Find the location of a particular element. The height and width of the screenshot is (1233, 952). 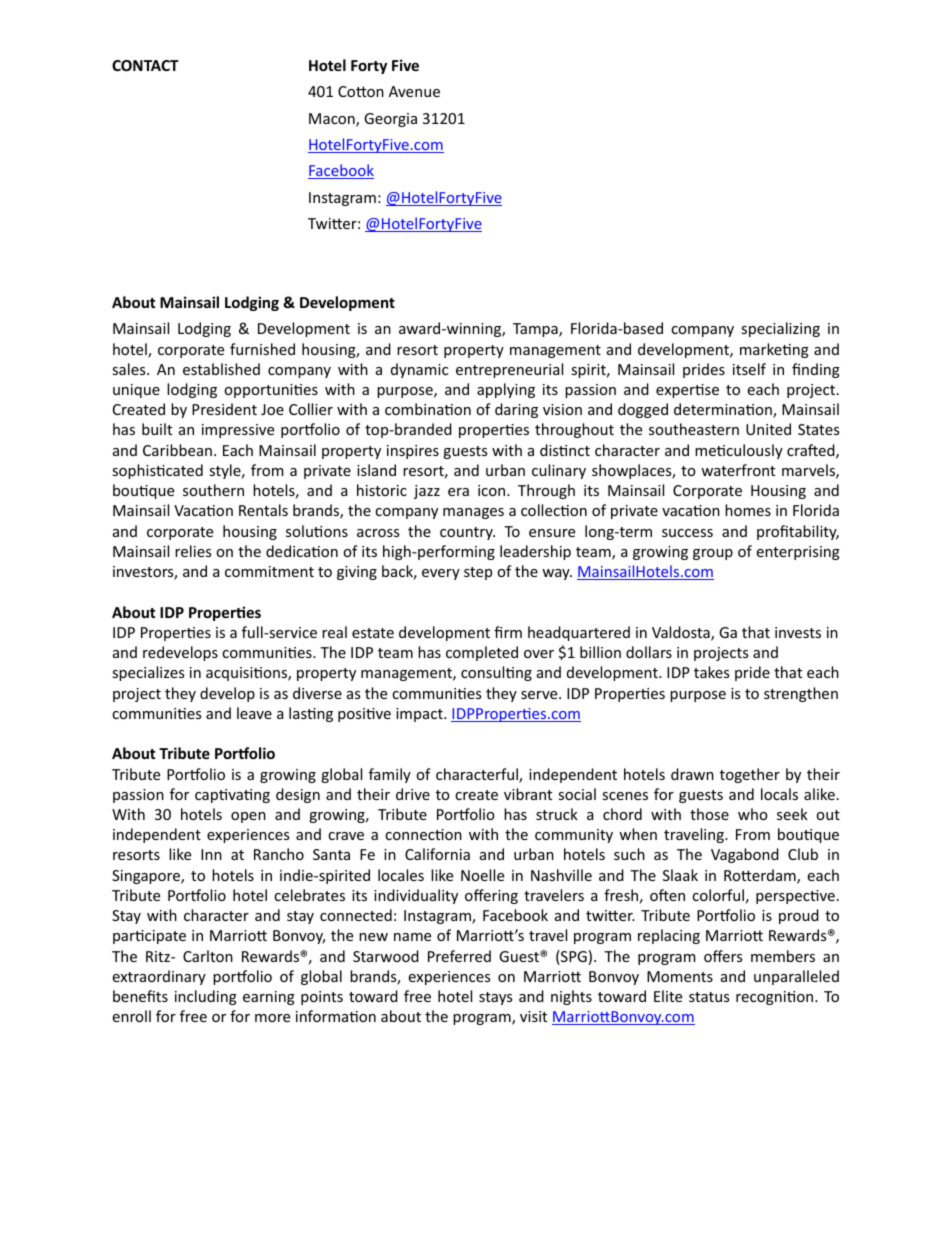

including is located at coordinates (206, 997).
